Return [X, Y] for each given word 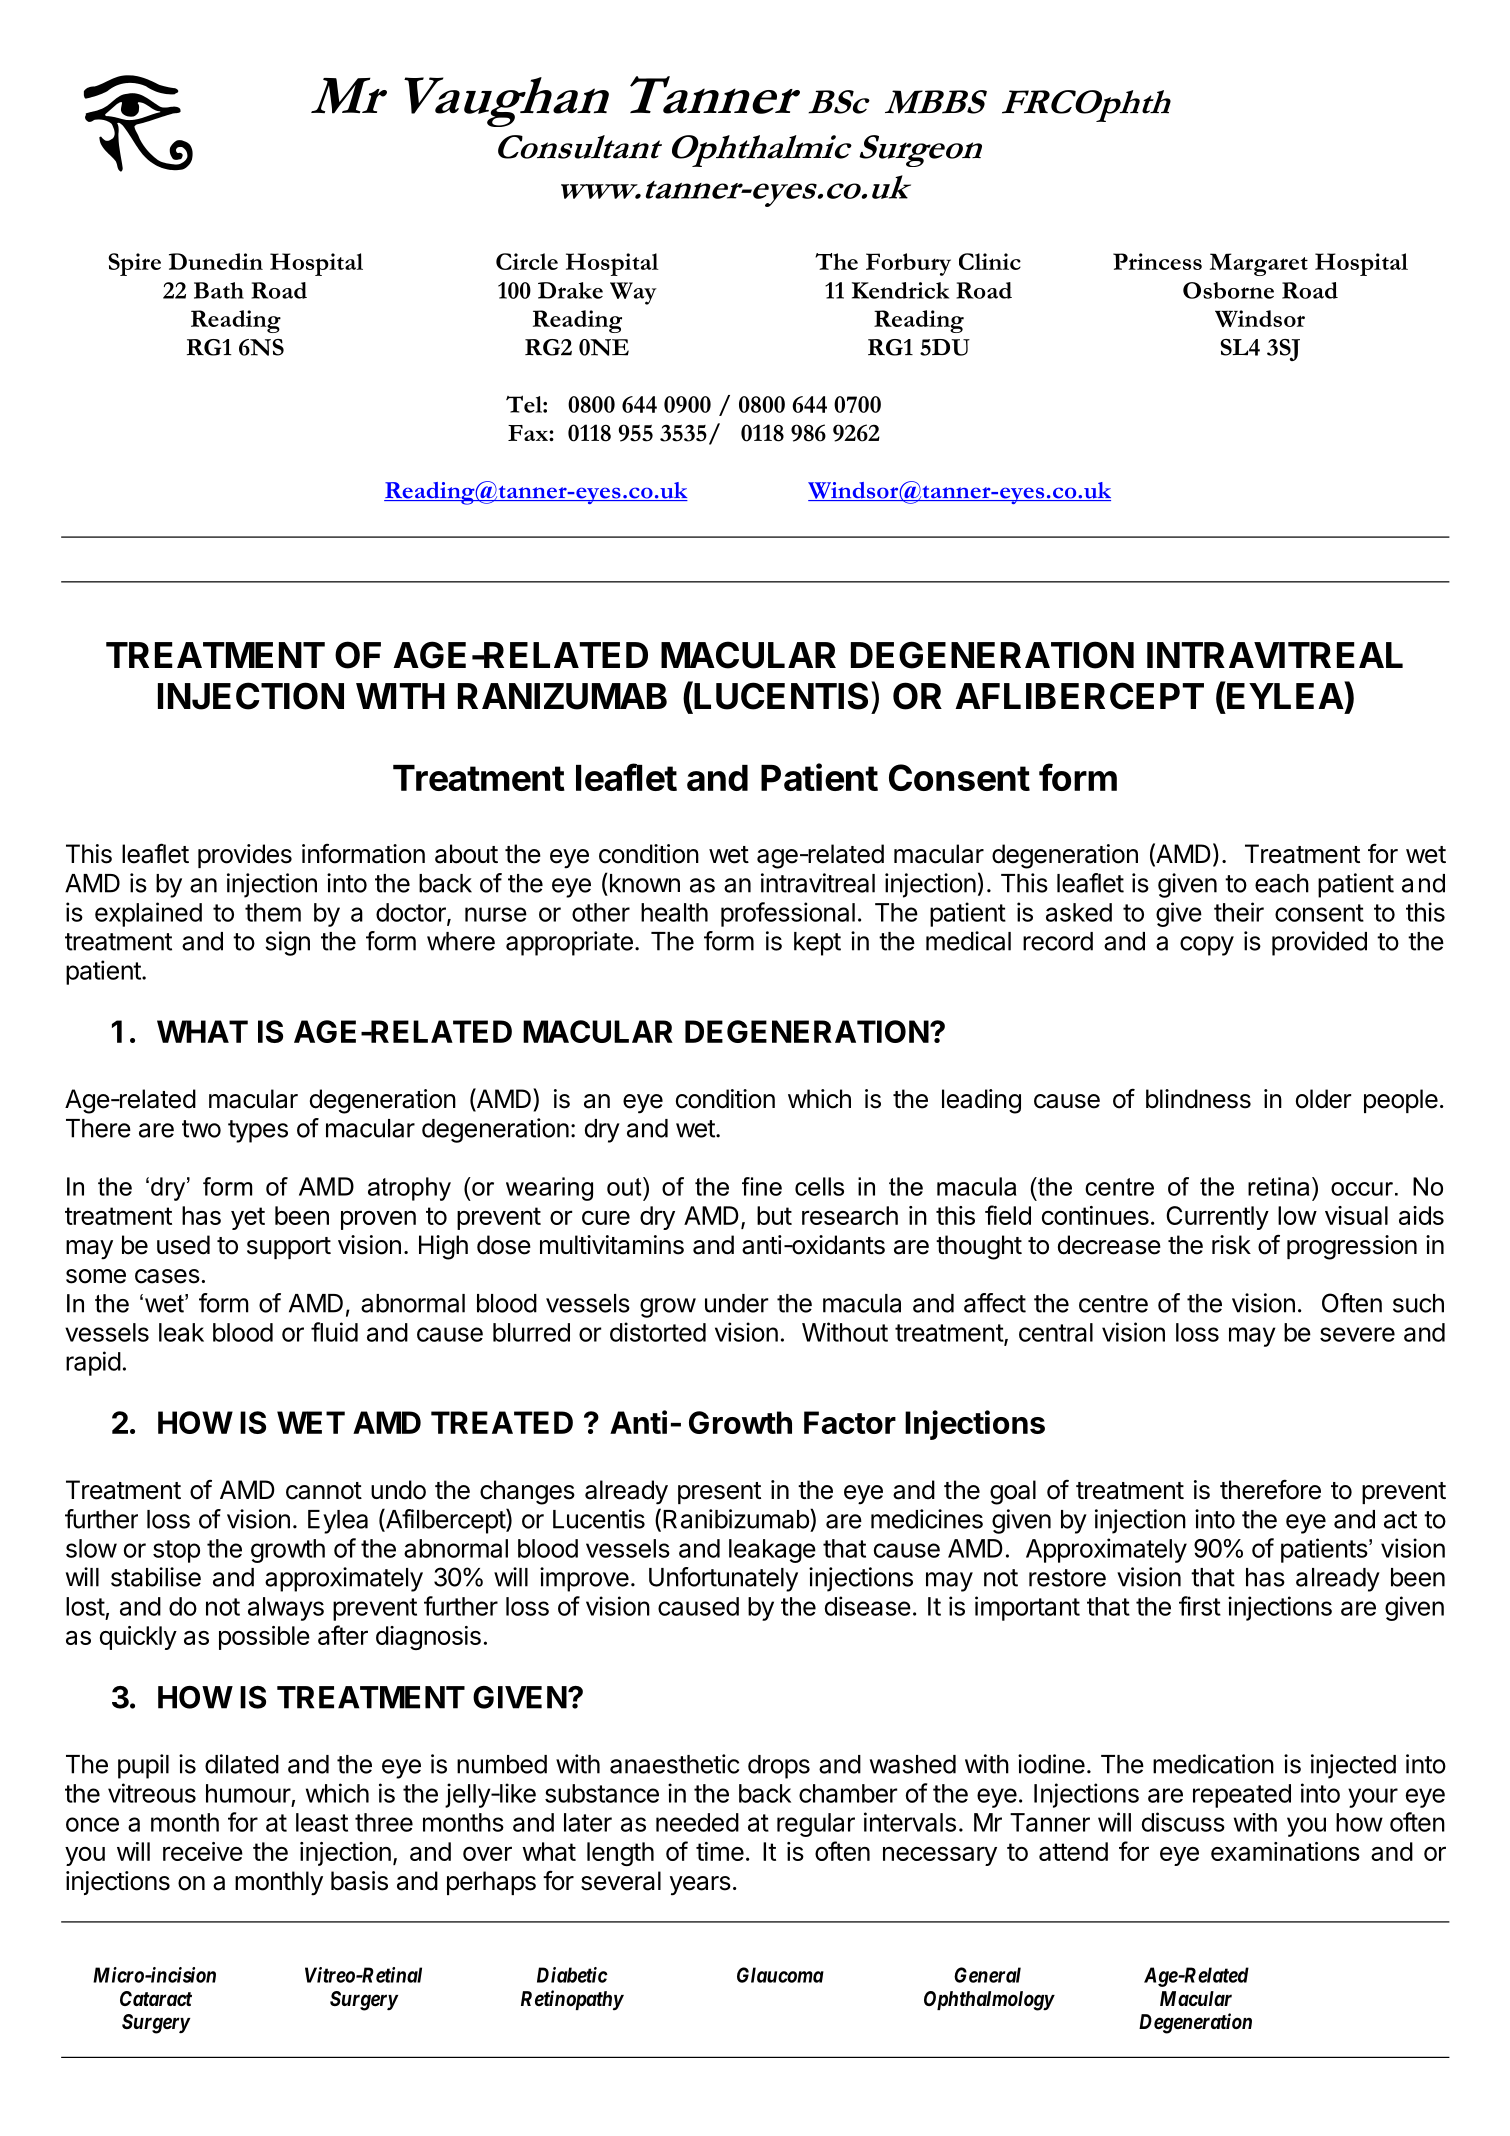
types [258, 1131]
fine [762, 1186]
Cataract [156, 1998]
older [1323, 1099]
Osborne [1228, 290]
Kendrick [900, 290]
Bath [219, 290]
